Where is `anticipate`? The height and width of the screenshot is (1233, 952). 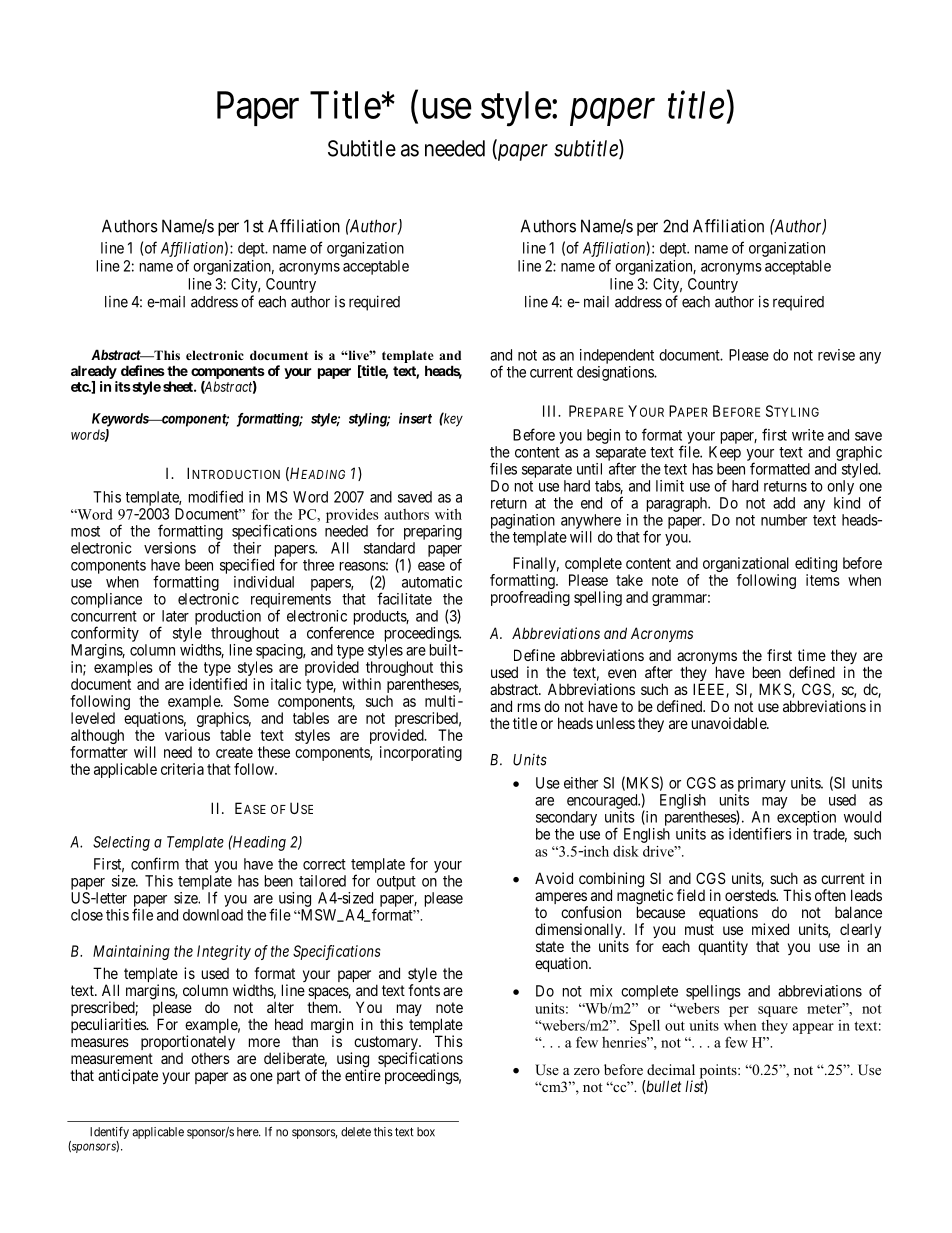
anticipate is located at coordinates (128, 1076).
